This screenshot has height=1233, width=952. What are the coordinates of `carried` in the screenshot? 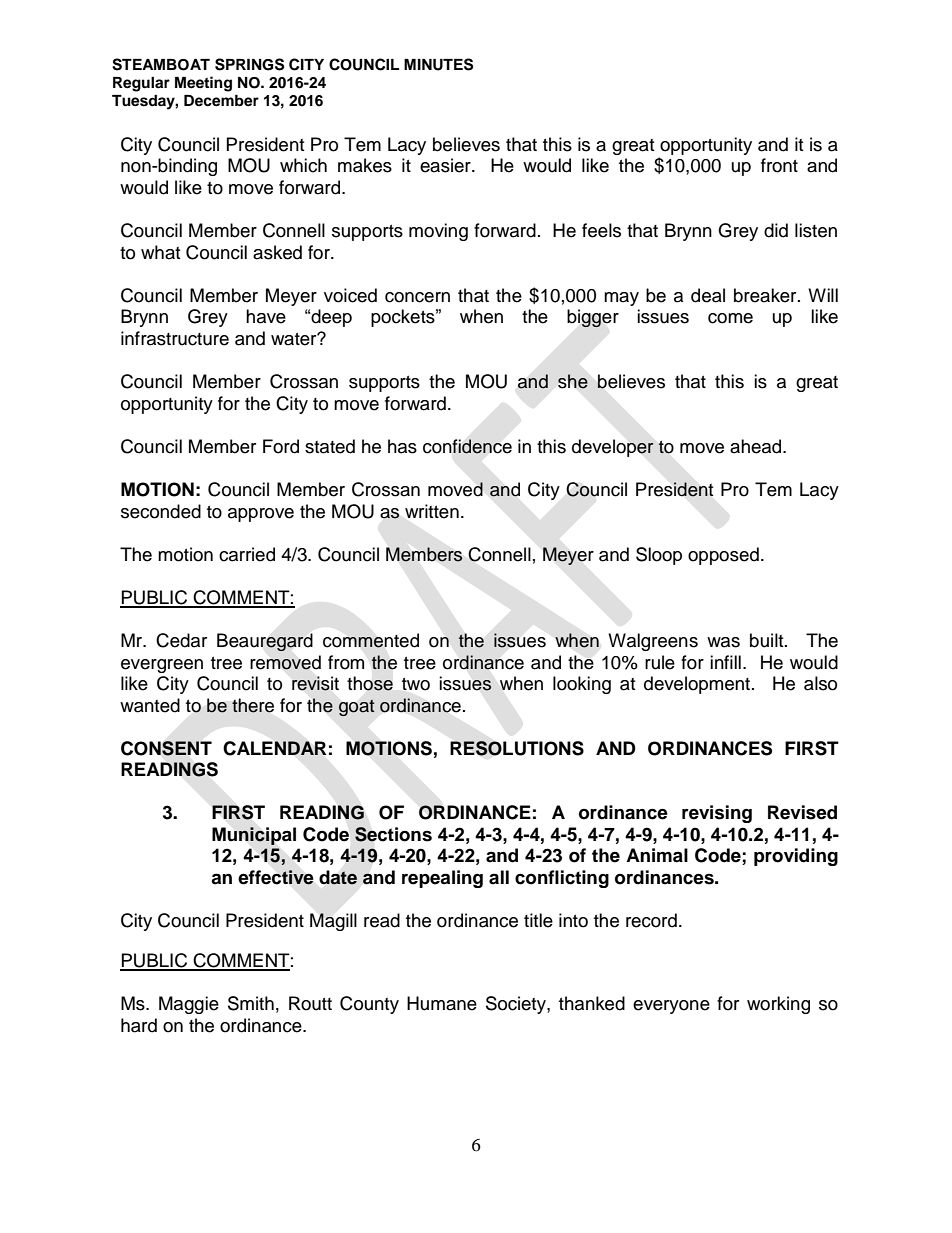 It's located at (247, 554).
